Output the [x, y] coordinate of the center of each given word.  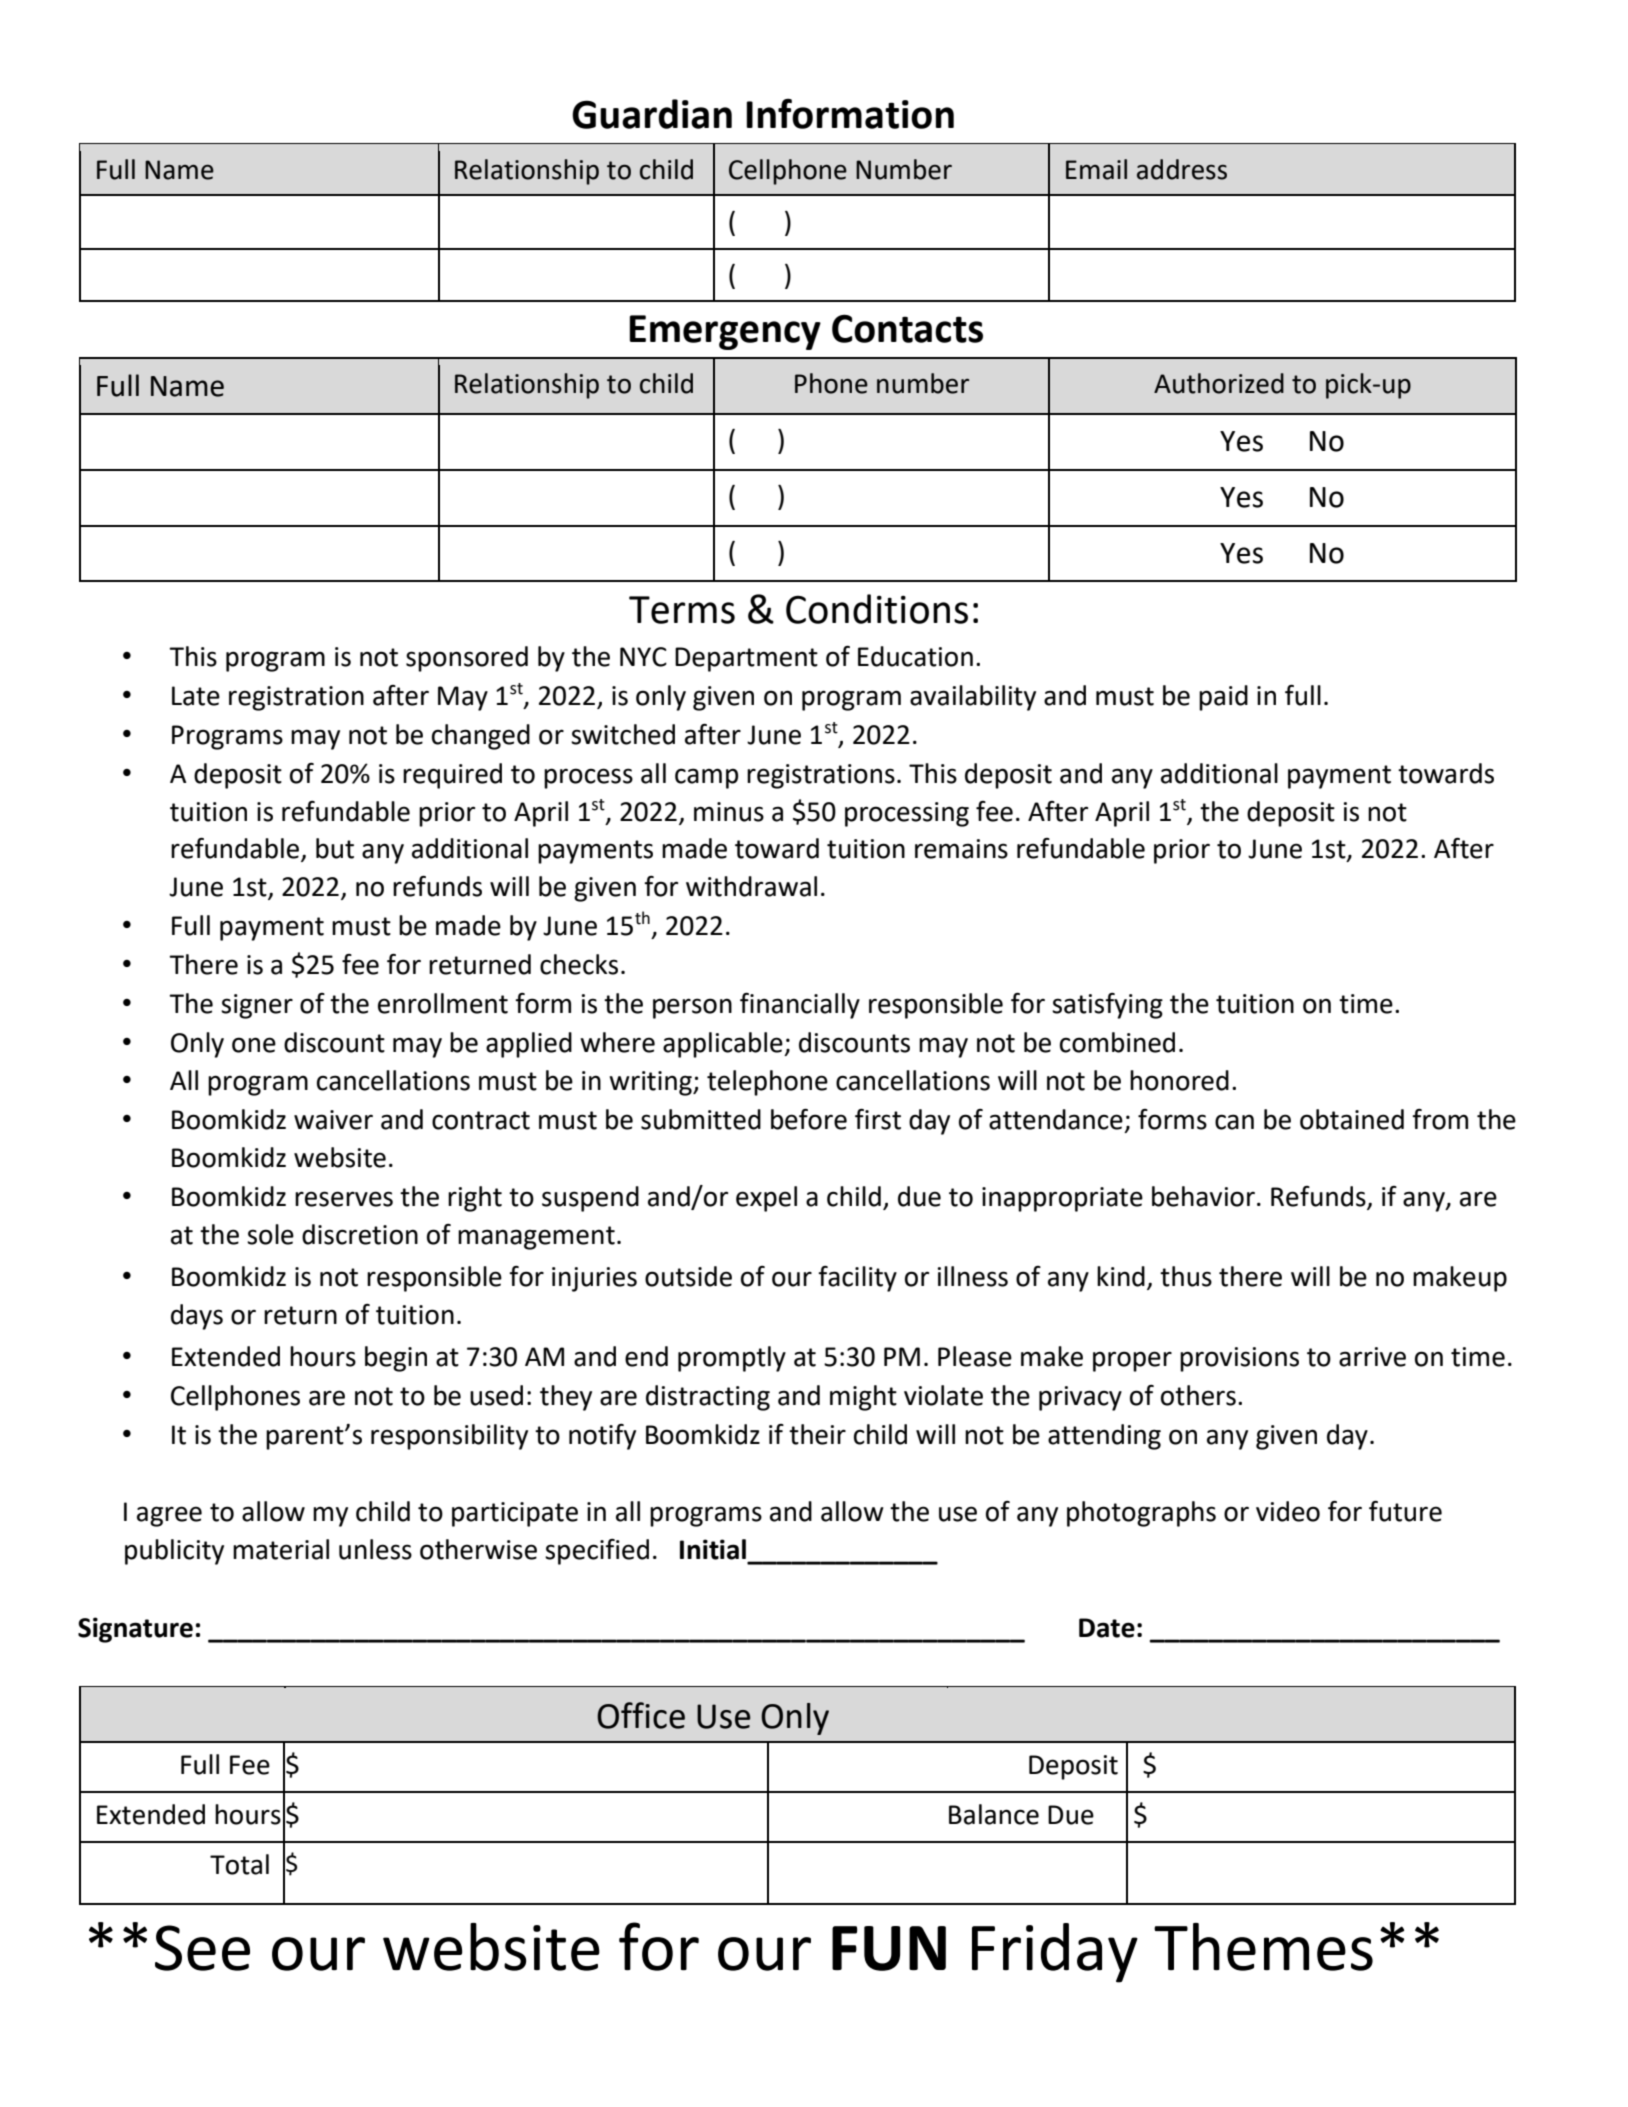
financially [800, 1006]
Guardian [652, 114]
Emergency [725, 332]
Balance [994, 1814]
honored [1179, 1080]
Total [239, 1864]
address [1182, 169]
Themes [1263, 1947]
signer [257, 1006]
